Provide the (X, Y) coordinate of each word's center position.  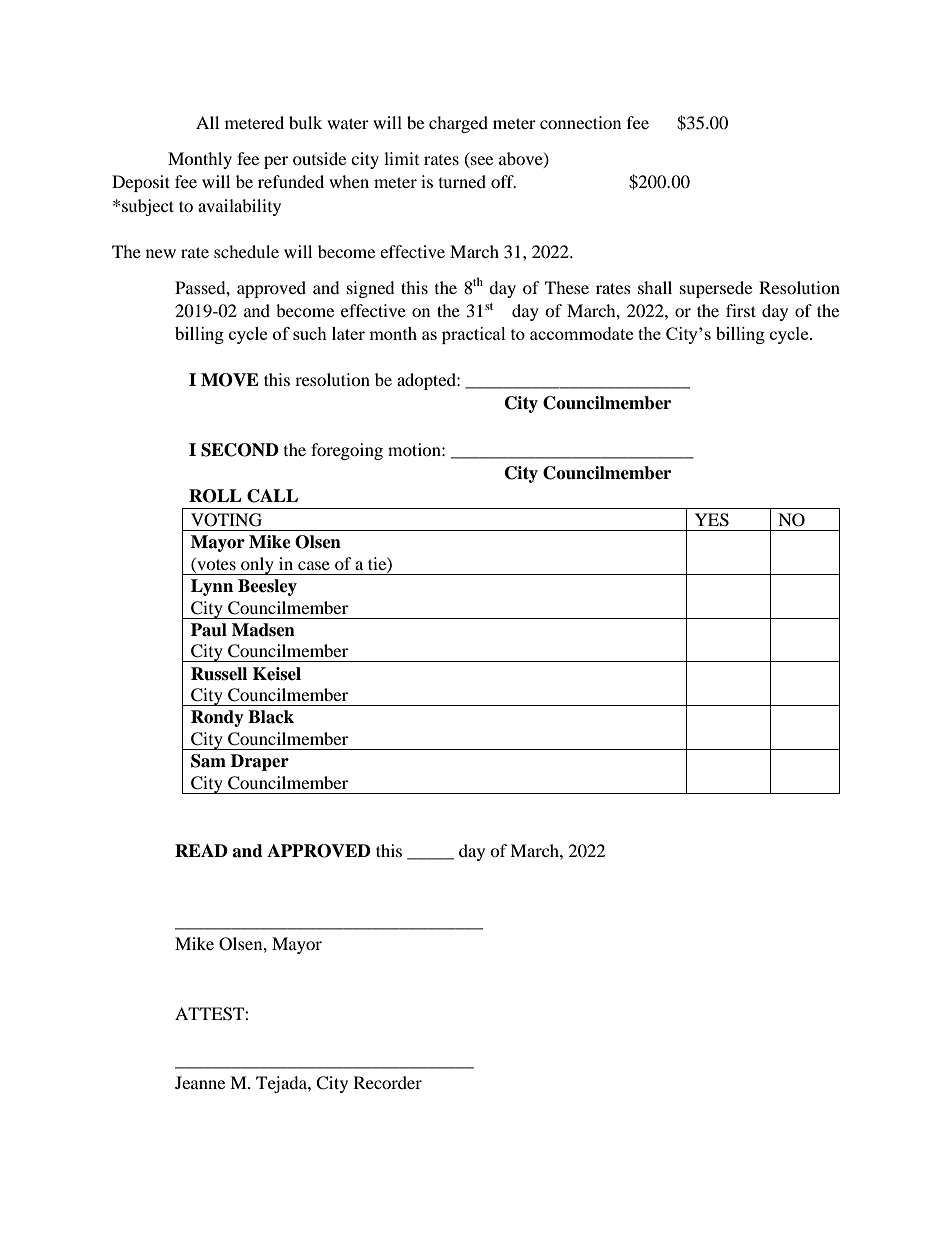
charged (458, 124)
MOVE (230, 380)
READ (201, 850)
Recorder (388, 1082)
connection (580, 122)
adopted (427, 381)
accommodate (581, 333)
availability (239, 207)
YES (712, 520)
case (314, 565)
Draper (260, 762)
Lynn (212, 587)
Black (271, 717)
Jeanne (200, 1082)
